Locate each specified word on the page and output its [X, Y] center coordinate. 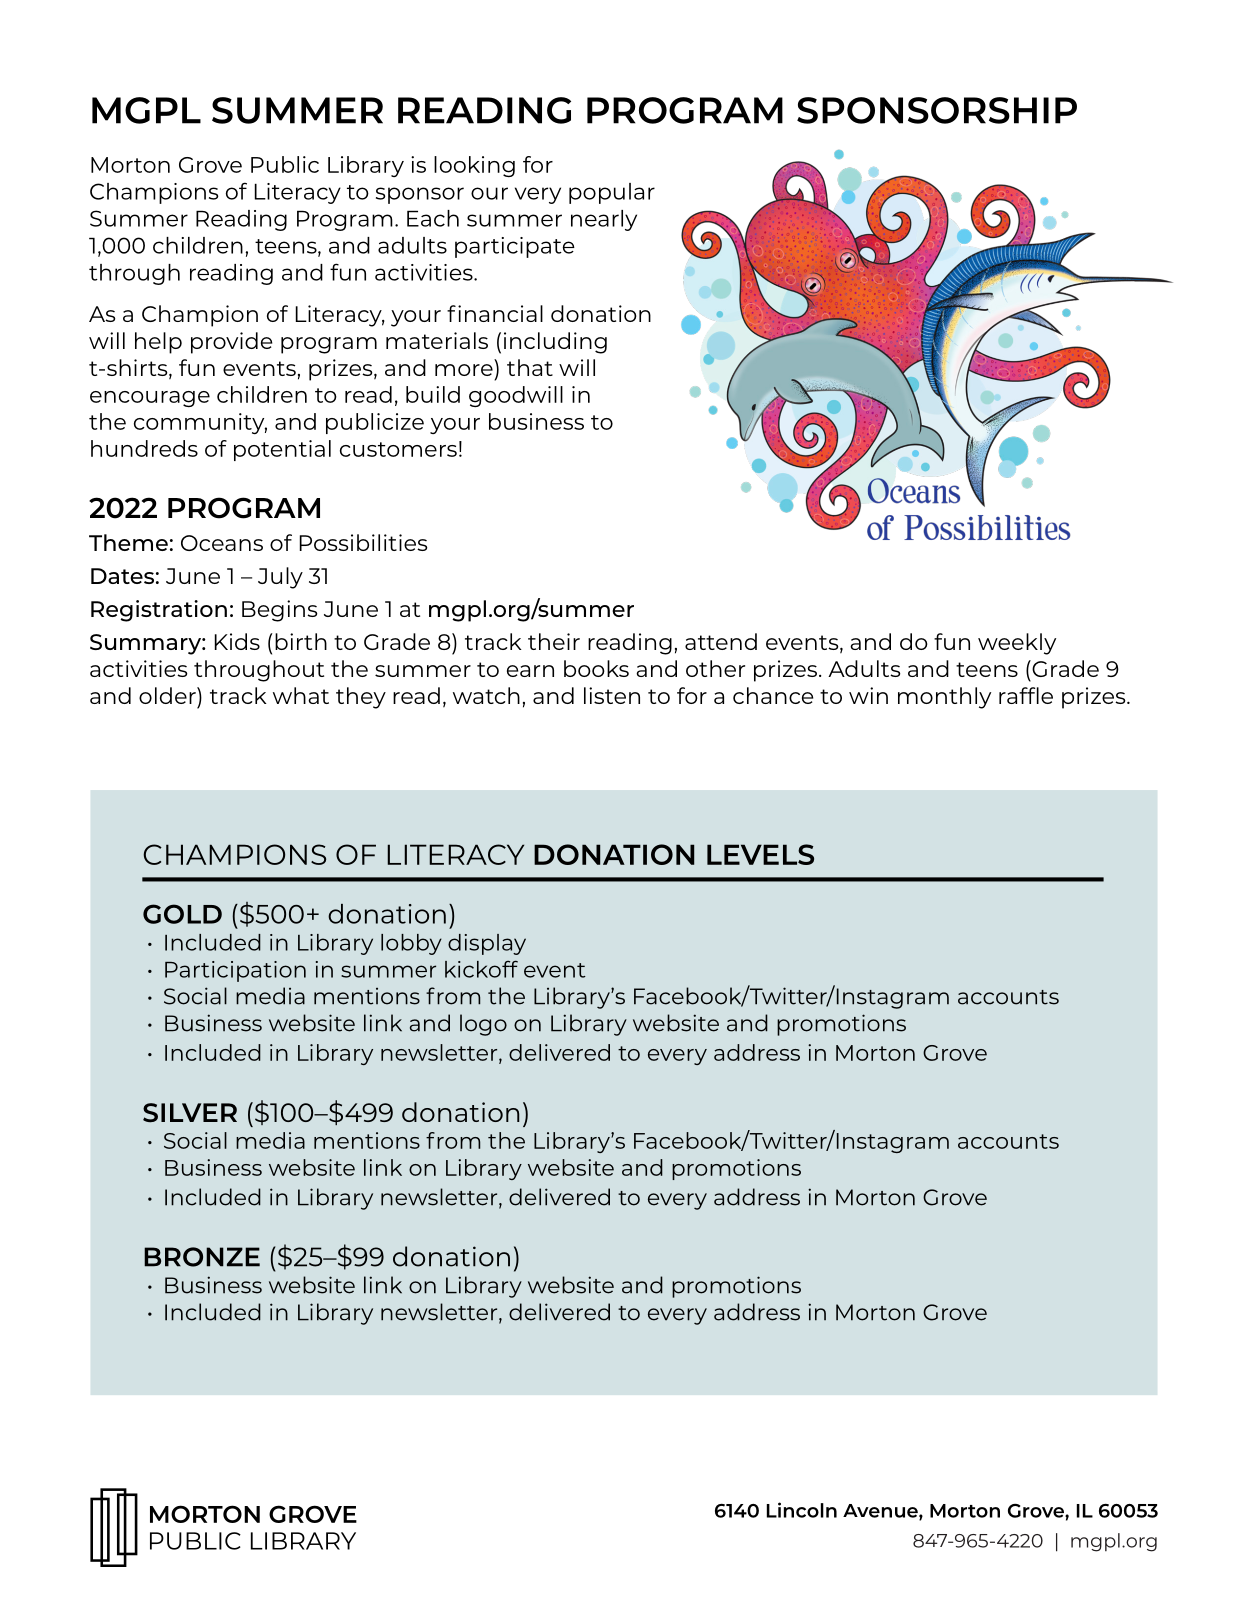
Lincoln [802, 1510]
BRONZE [202, 1257]
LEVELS [760, 854]
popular [612, 193]
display [487, 944]
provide [231, 343]
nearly [604, 220]
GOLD [182, 914]
